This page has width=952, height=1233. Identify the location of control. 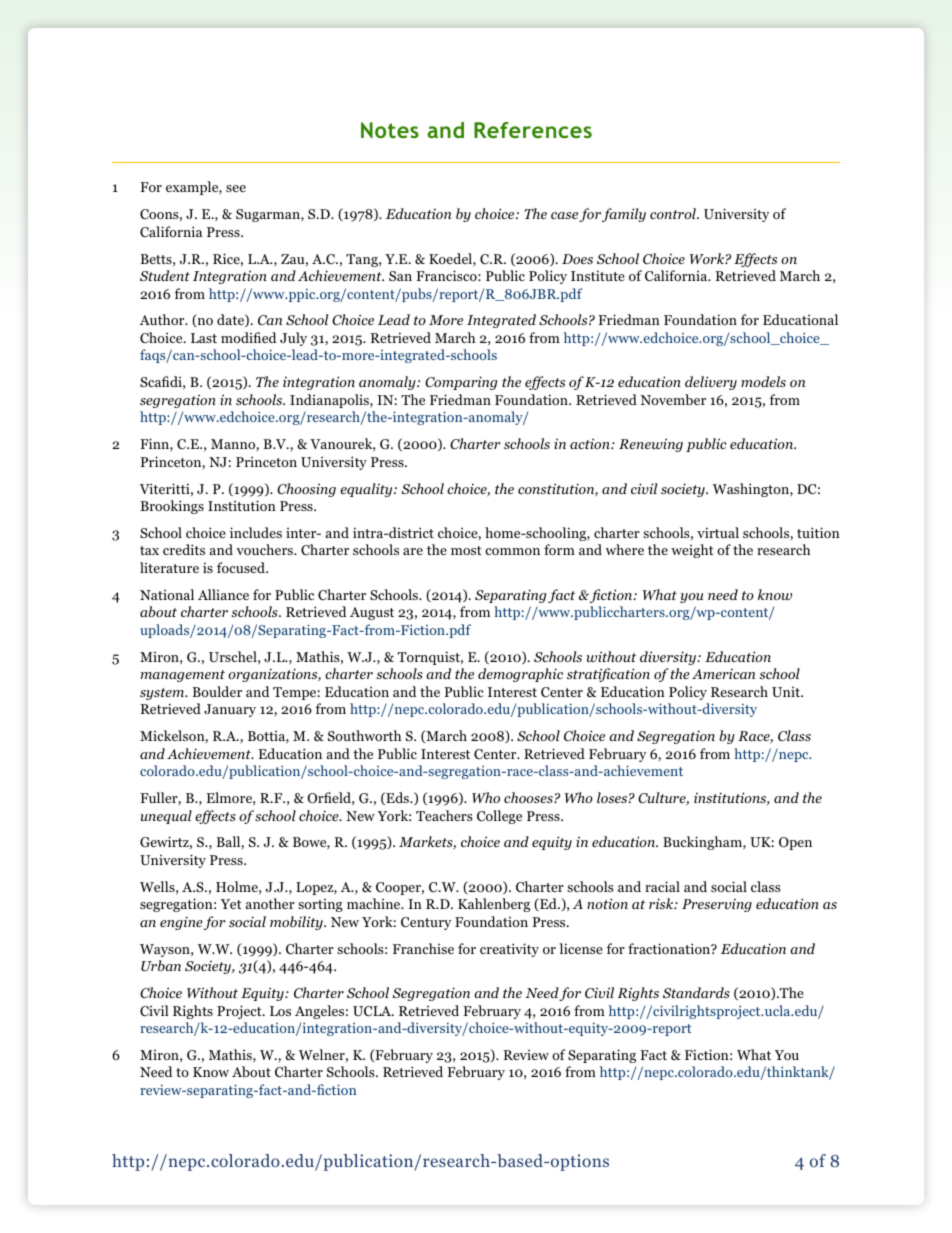
(674, 213).
